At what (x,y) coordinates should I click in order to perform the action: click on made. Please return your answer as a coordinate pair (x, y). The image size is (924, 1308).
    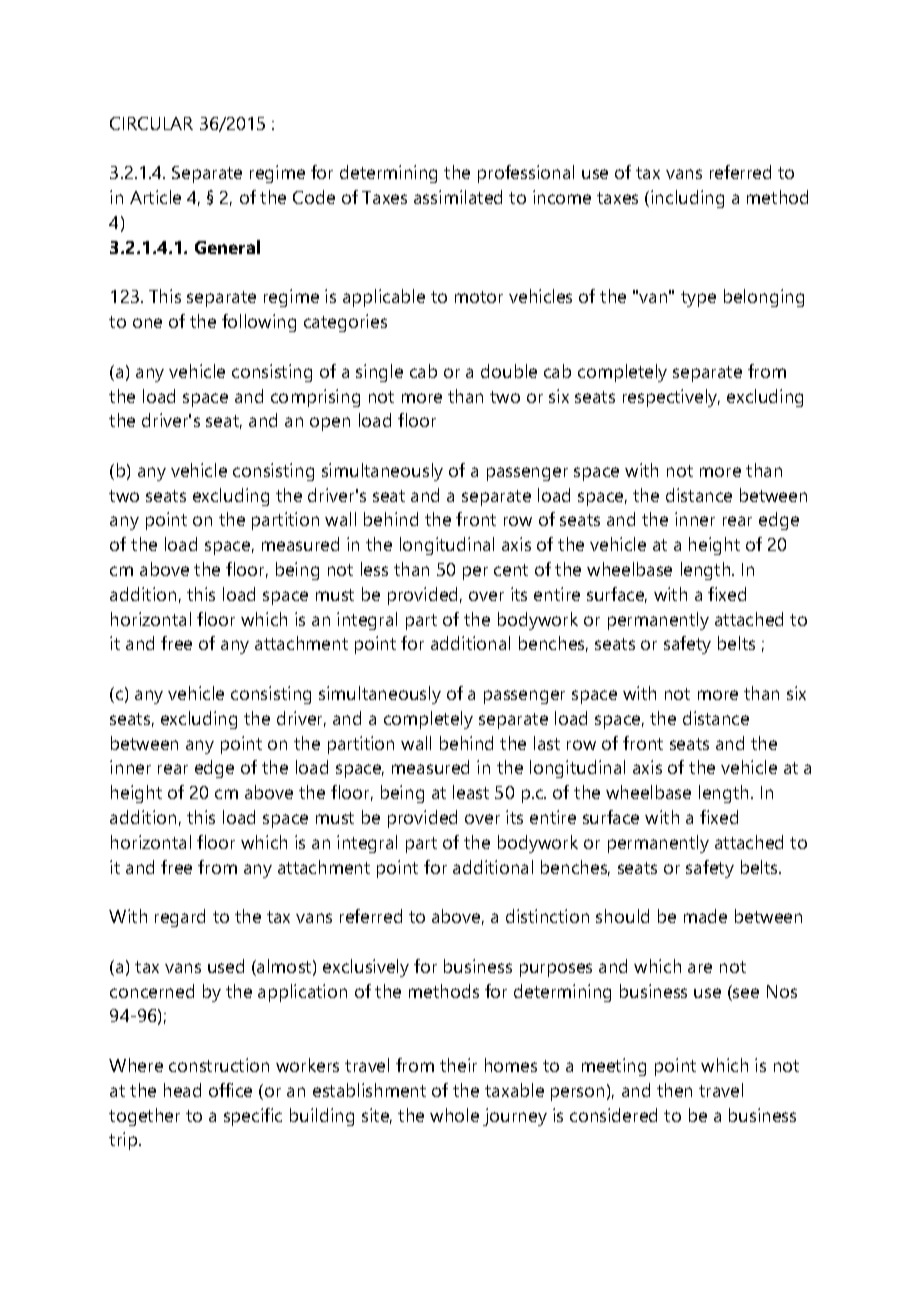
    Looking at the image, I should click on (705, 916).
